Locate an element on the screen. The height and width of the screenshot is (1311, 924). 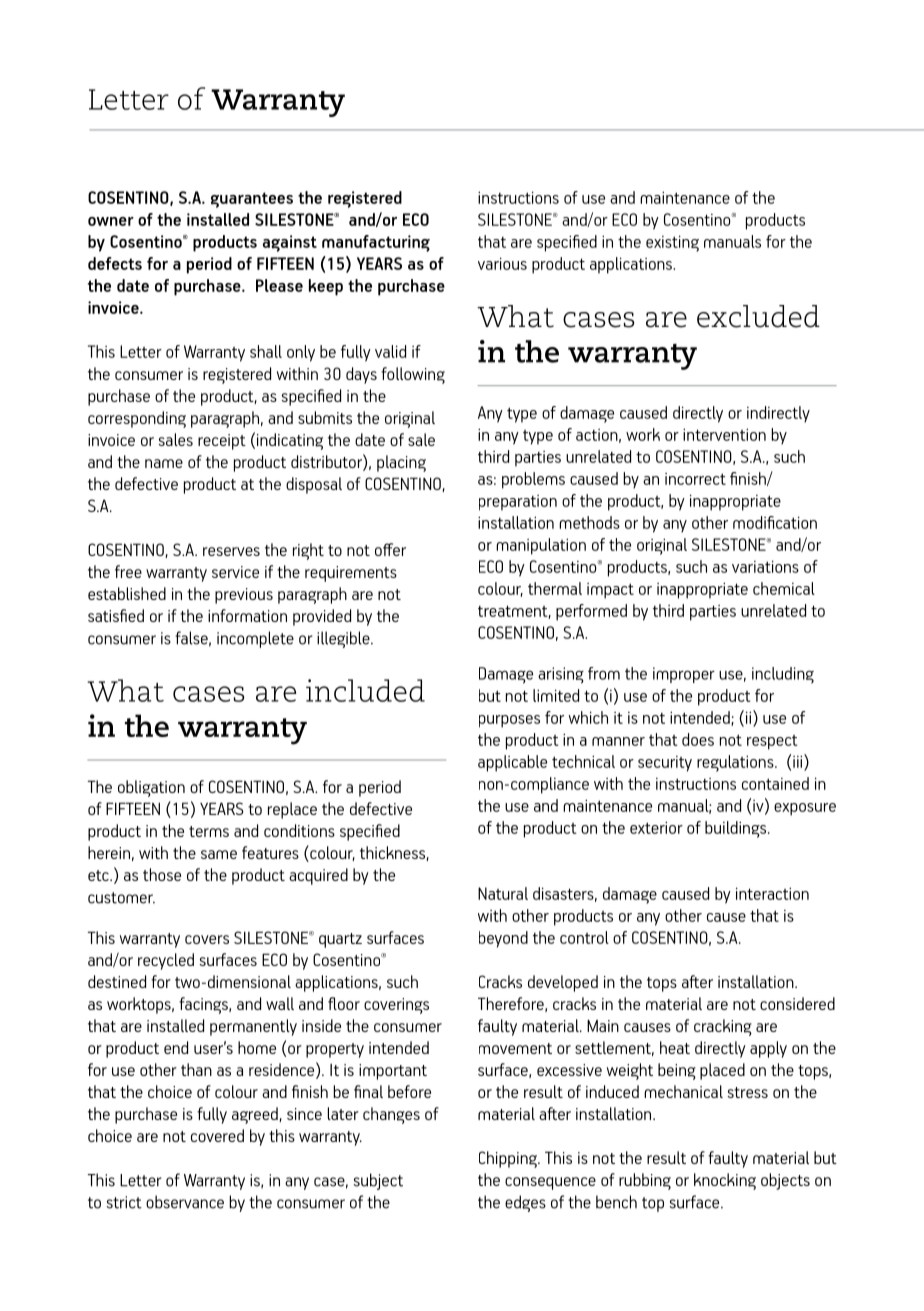
obligation is located at coordinates (151, 788).
